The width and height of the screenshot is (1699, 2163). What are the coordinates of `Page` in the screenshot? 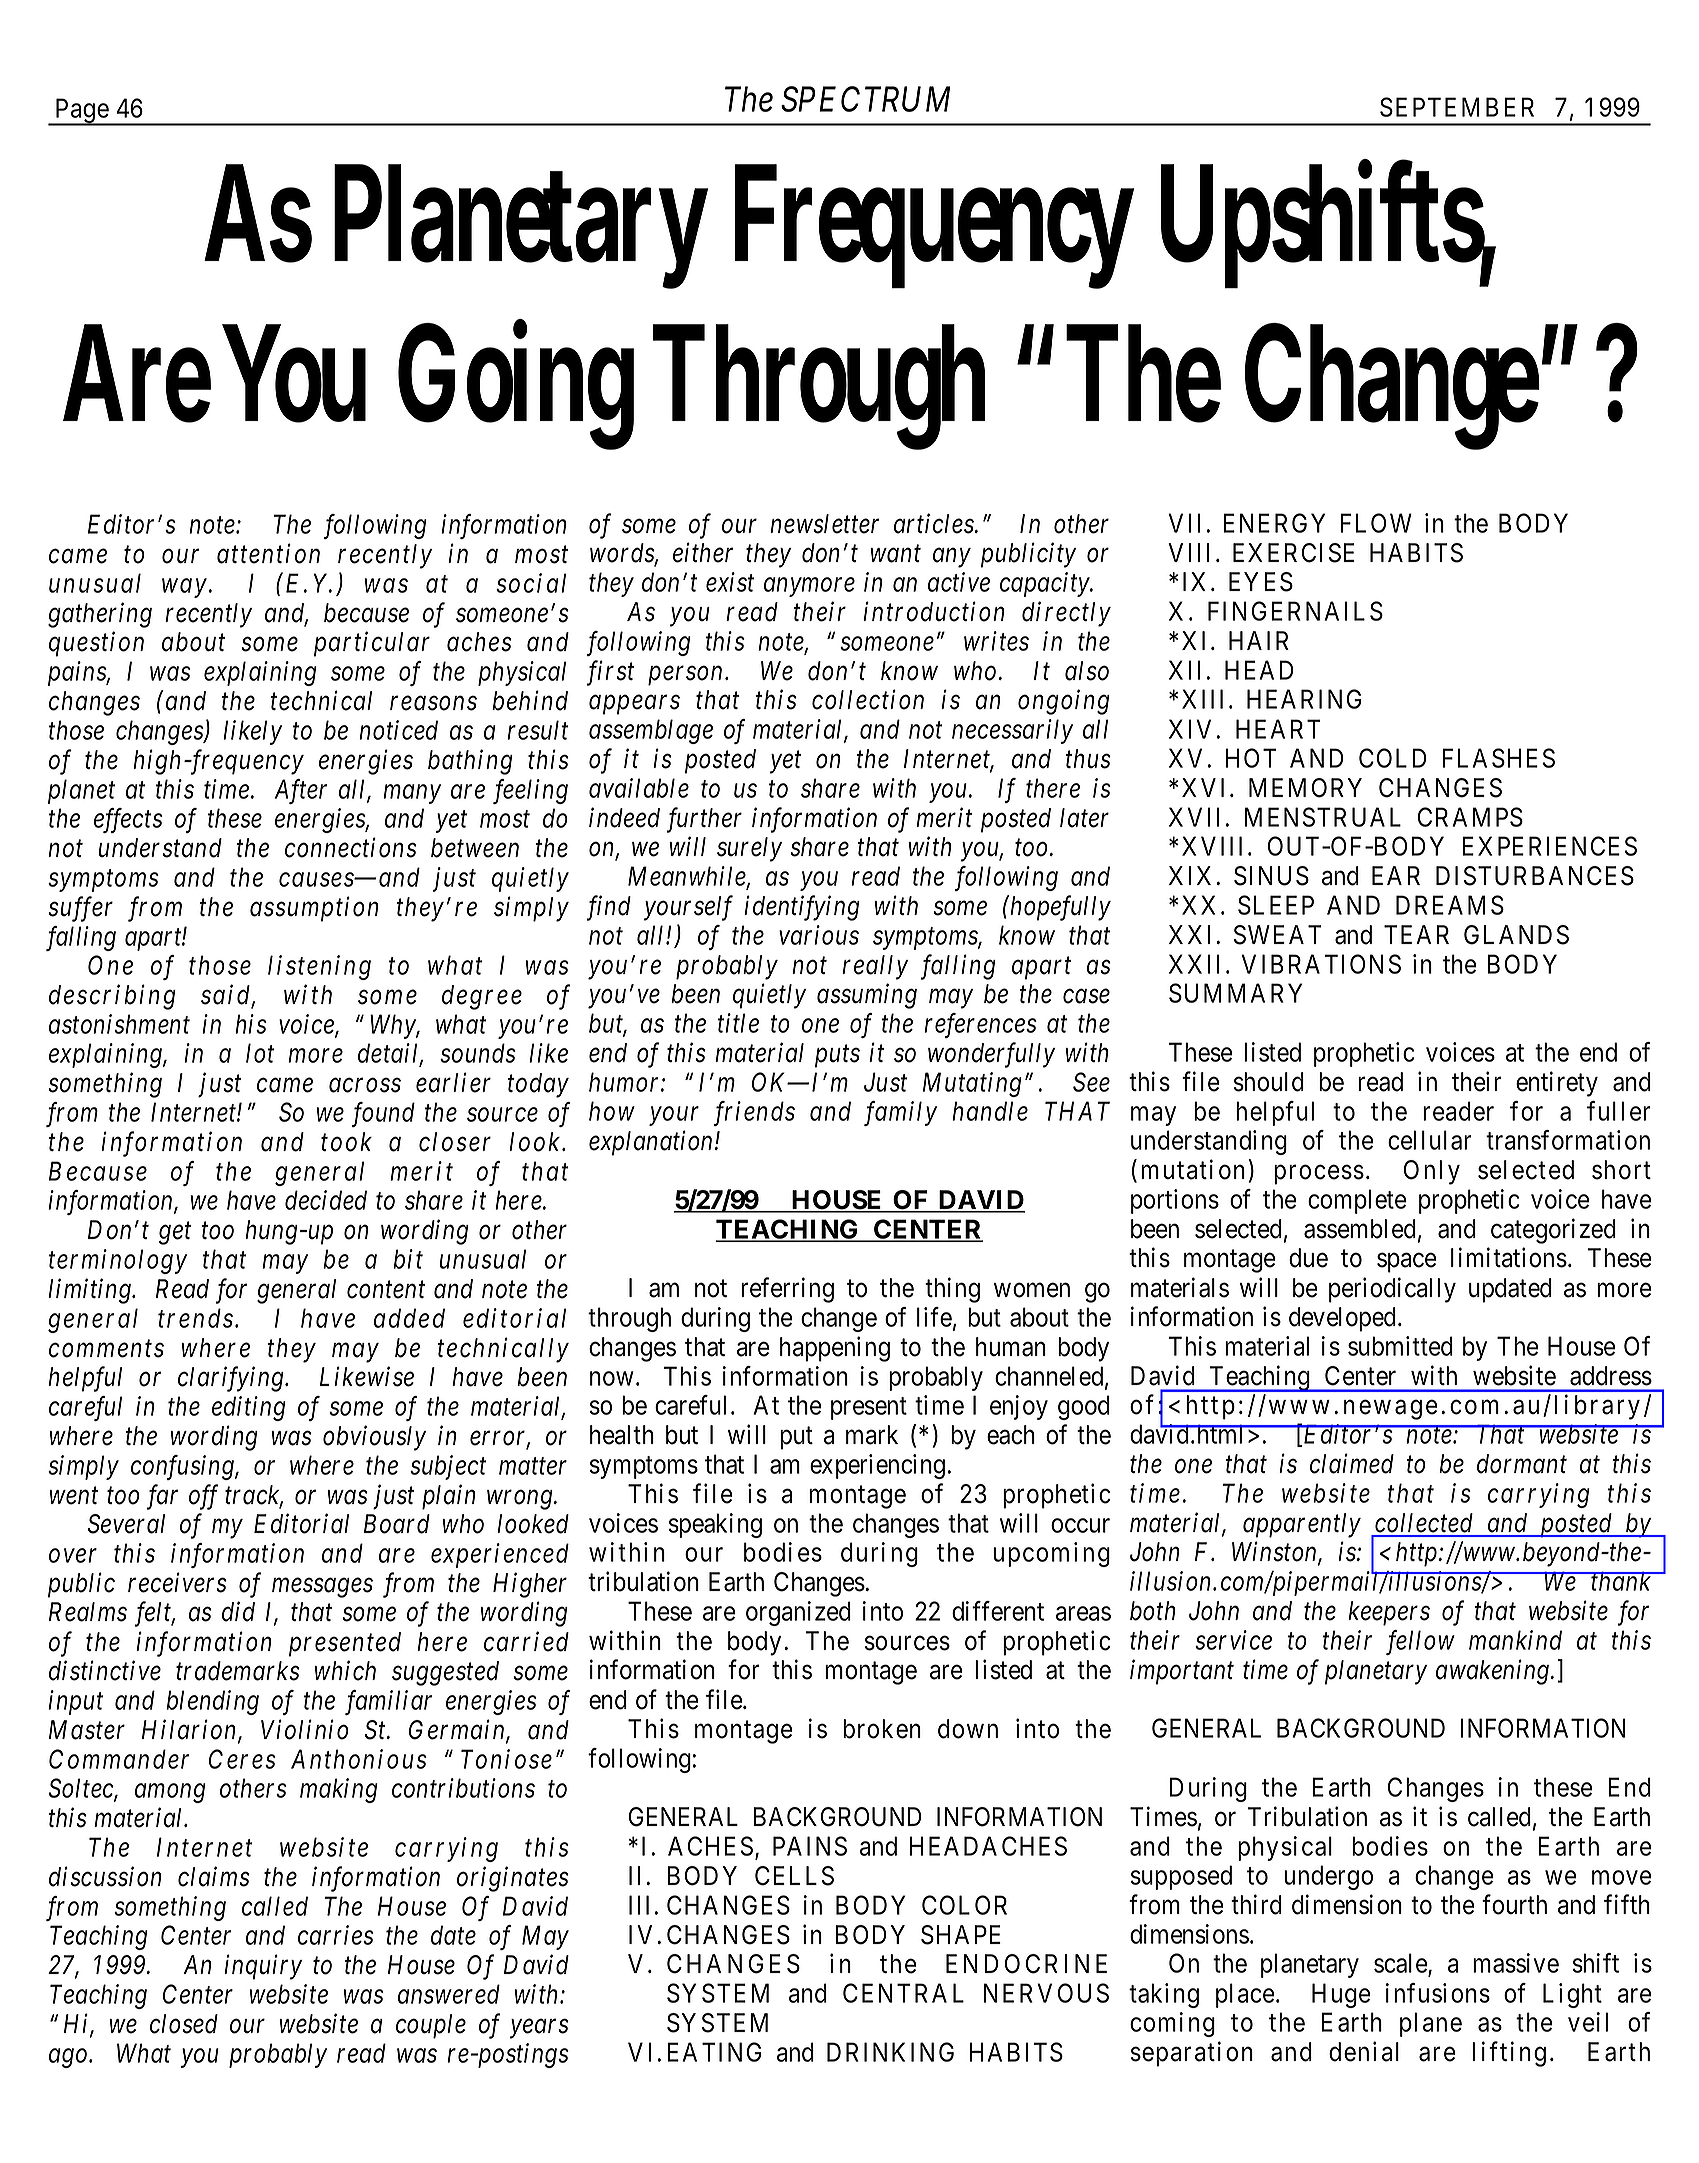 It's located at (81, 112).
